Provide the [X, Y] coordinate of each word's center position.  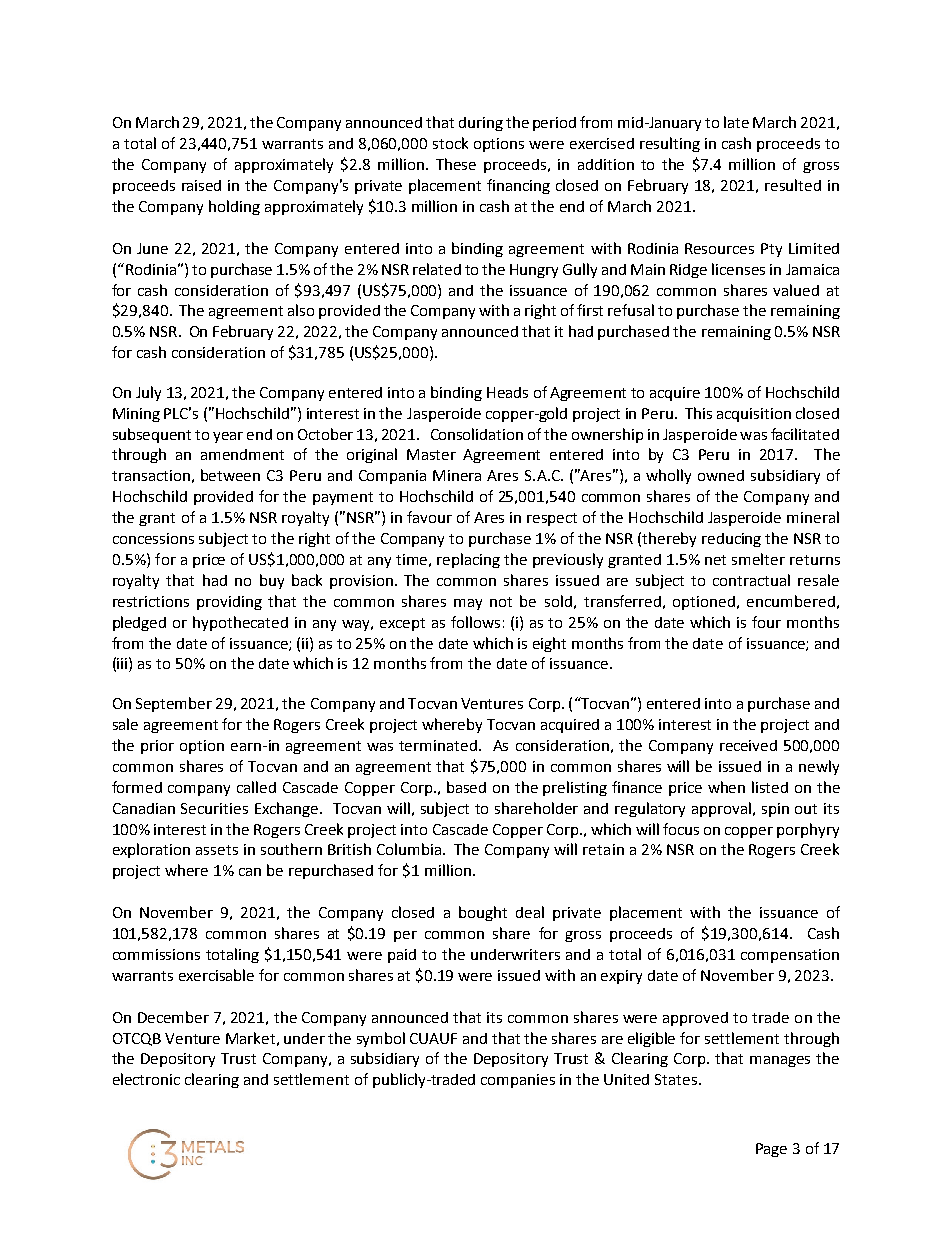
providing [229, 603]
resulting [670, 144]
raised [201, 185]
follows [475, 622]
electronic [146, 1079]
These [456, 164]
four [766, 622]
